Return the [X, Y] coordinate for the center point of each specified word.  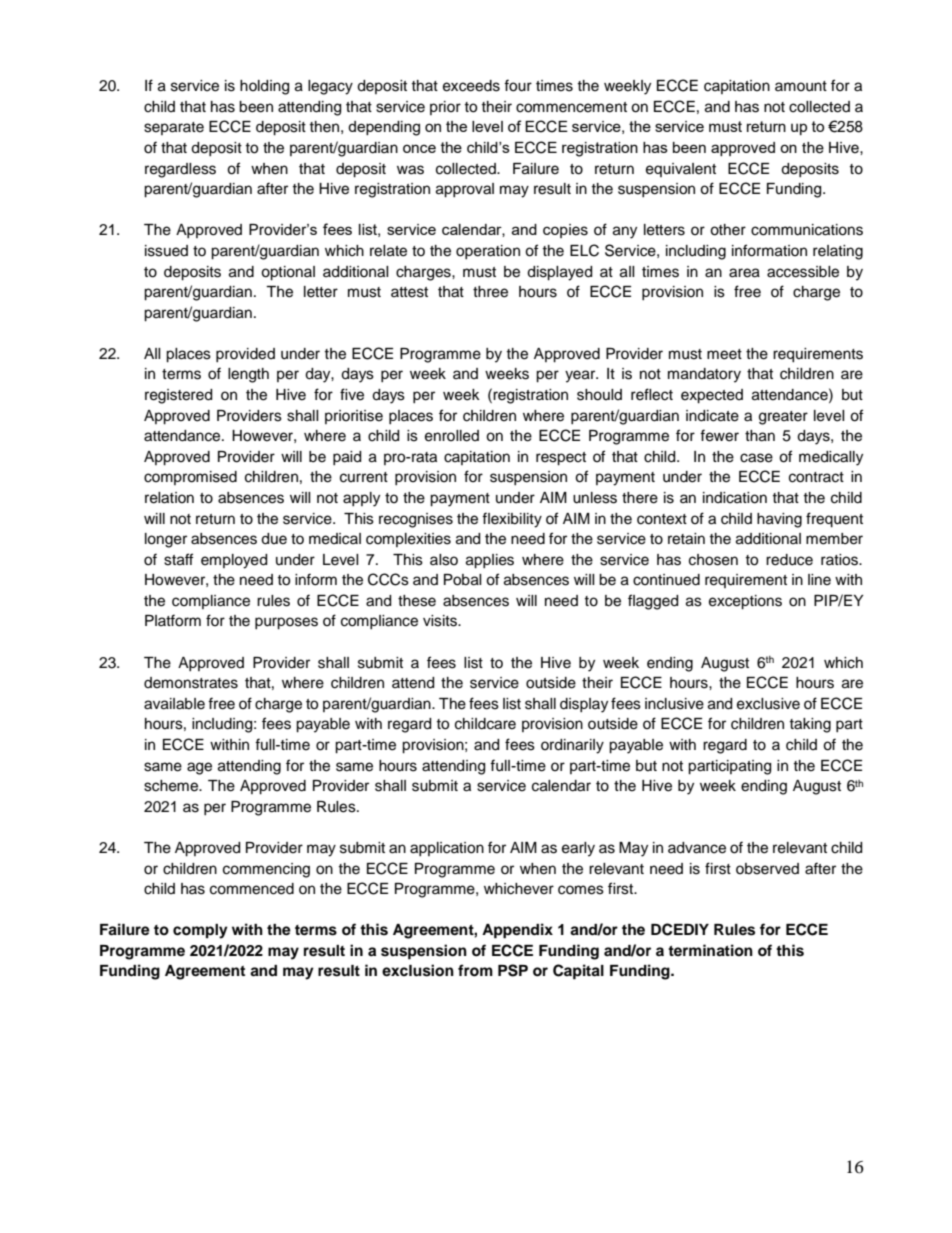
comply [200, 931]
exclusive [768, 704]
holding [264, 87]
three [490, 292]
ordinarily [572, 746]
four [518, 85]
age [199, 768]
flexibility [512, 520]
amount [801, 86]
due [274, 539]
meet [724, 354]
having [779, 520]
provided [245, 355]
